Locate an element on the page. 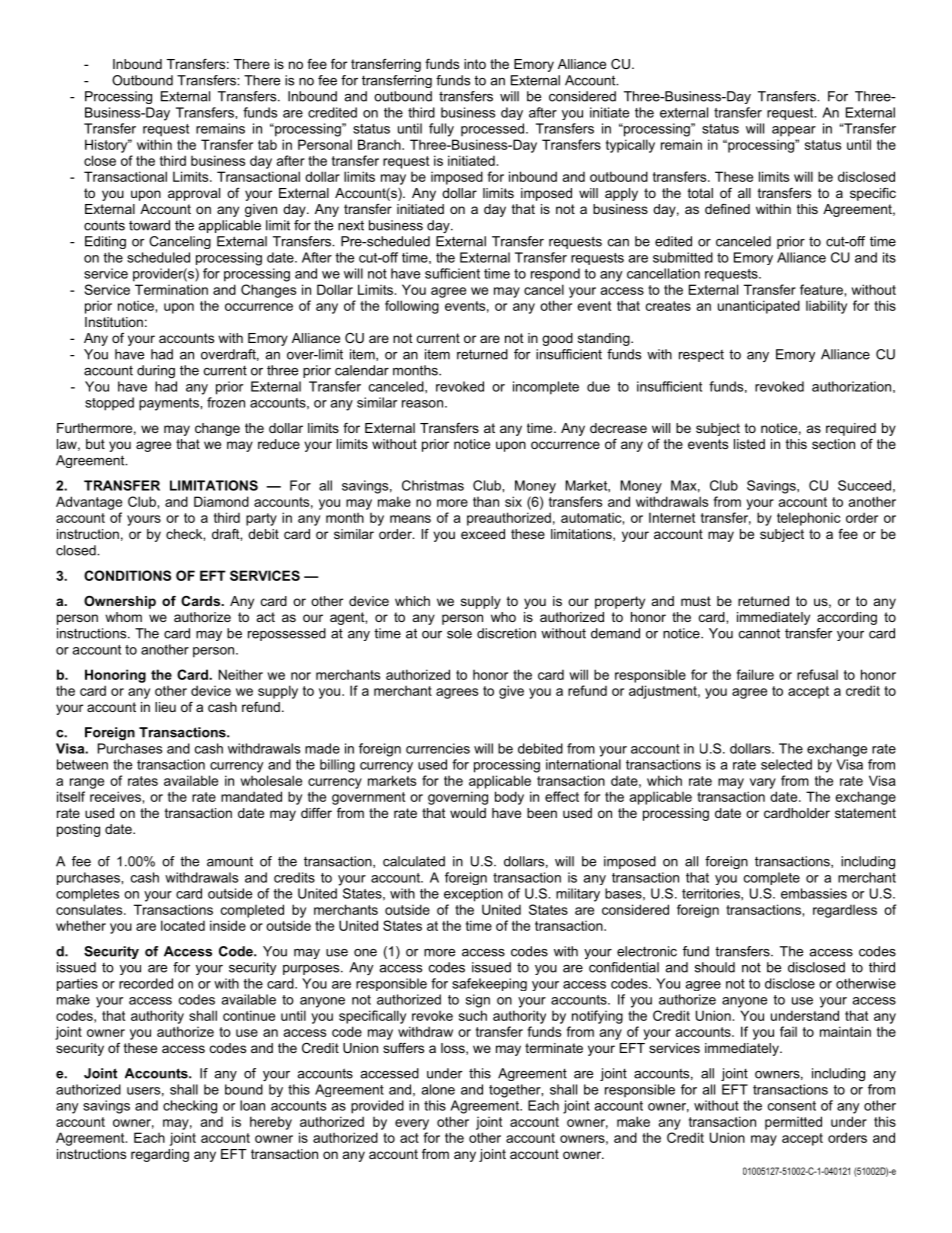  appear is located at coordinates (794, 131).
